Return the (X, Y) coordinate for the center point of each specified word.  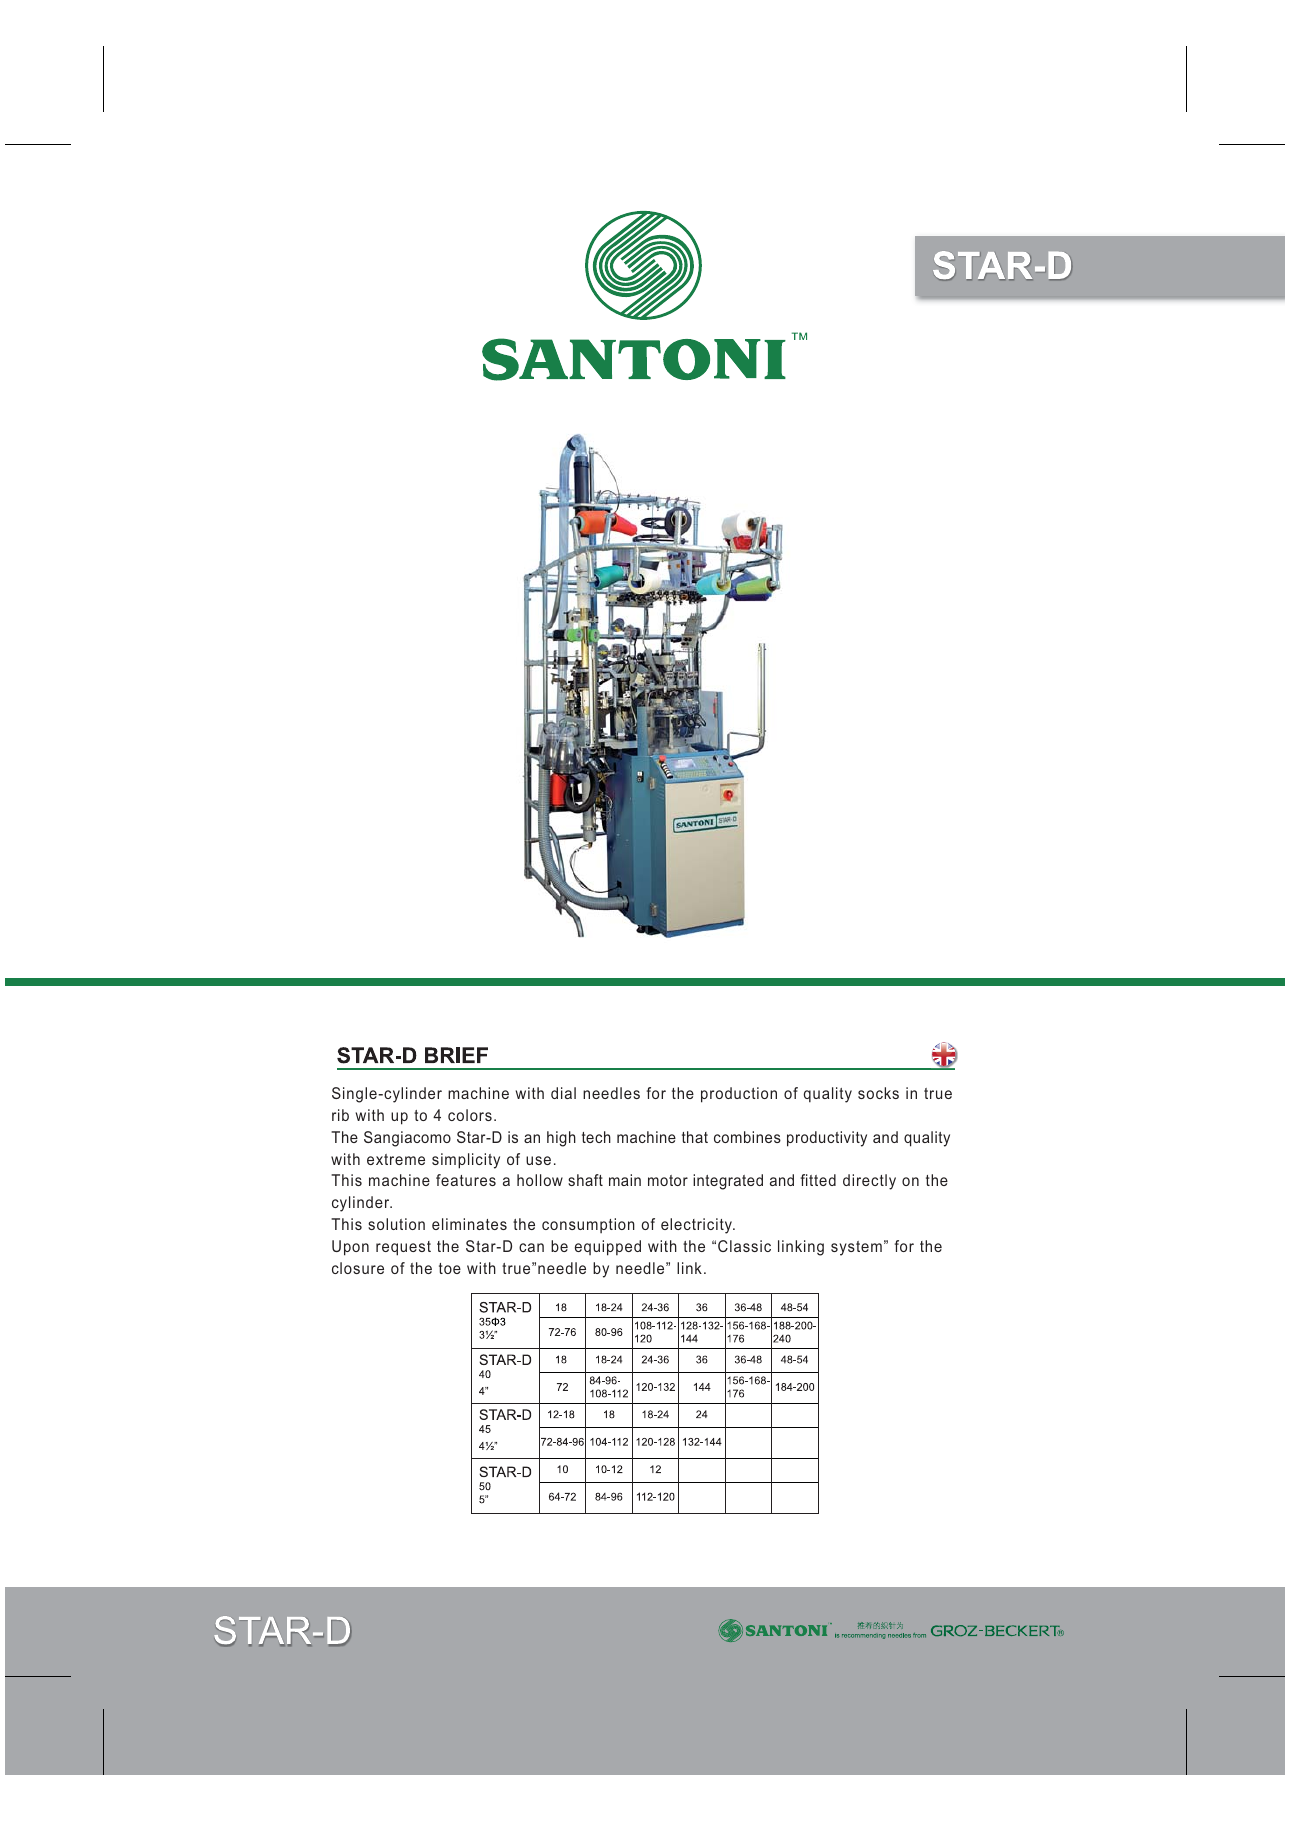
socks (878, 1093)
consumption (588, 1225)
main (625, 1180)
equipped (608, 1248)
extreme (396, 1159)
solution (396, 1224)
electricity (697, 1226)
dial (563, 1093)
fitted (818, 1180)
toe (450, 1268)
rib (340, 1115)
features (466, 1180)
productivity (827, 1139)
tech (596, 1137)
